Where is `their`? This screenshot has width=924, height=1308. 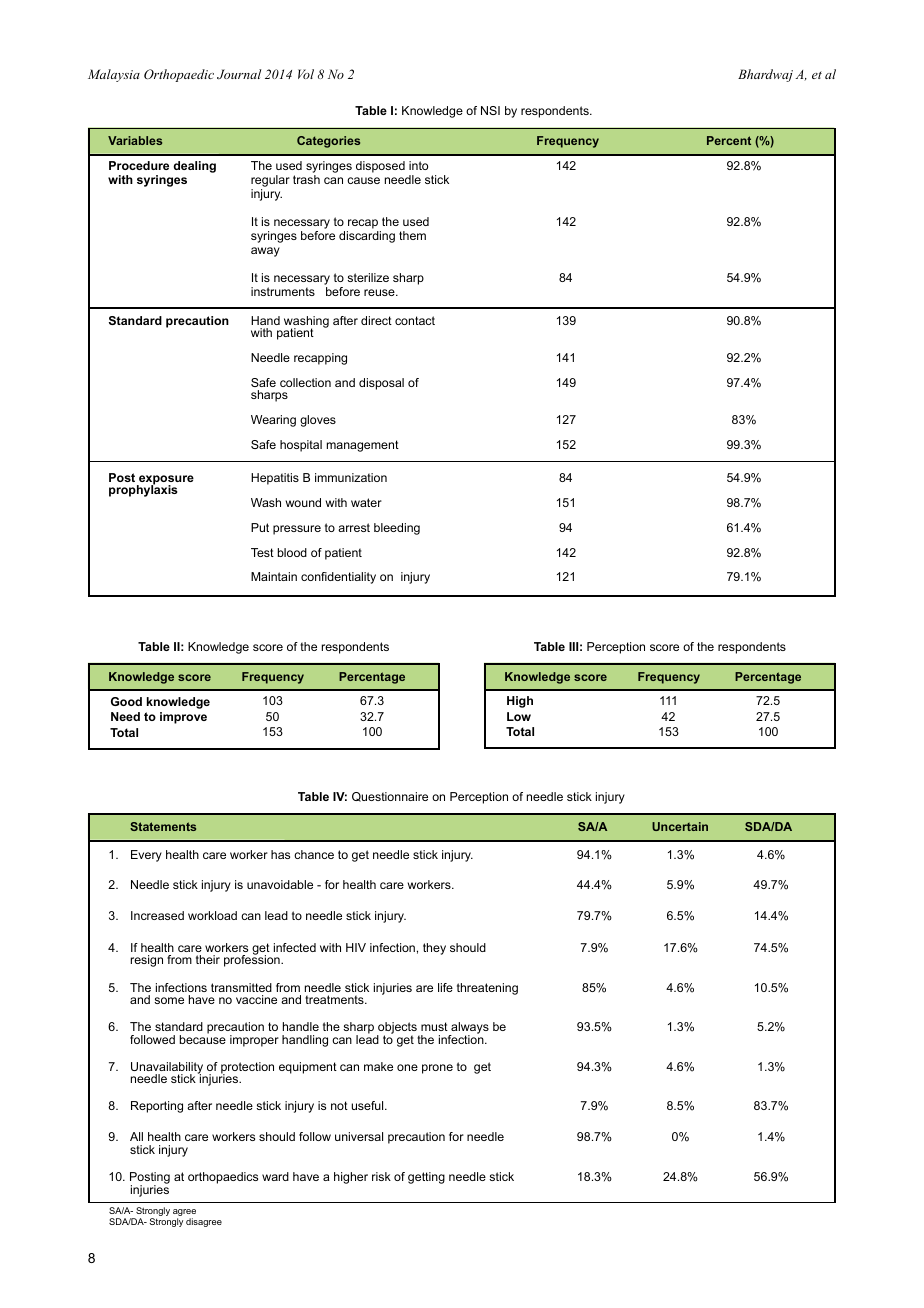 their is located at coordinates (208, 959).
